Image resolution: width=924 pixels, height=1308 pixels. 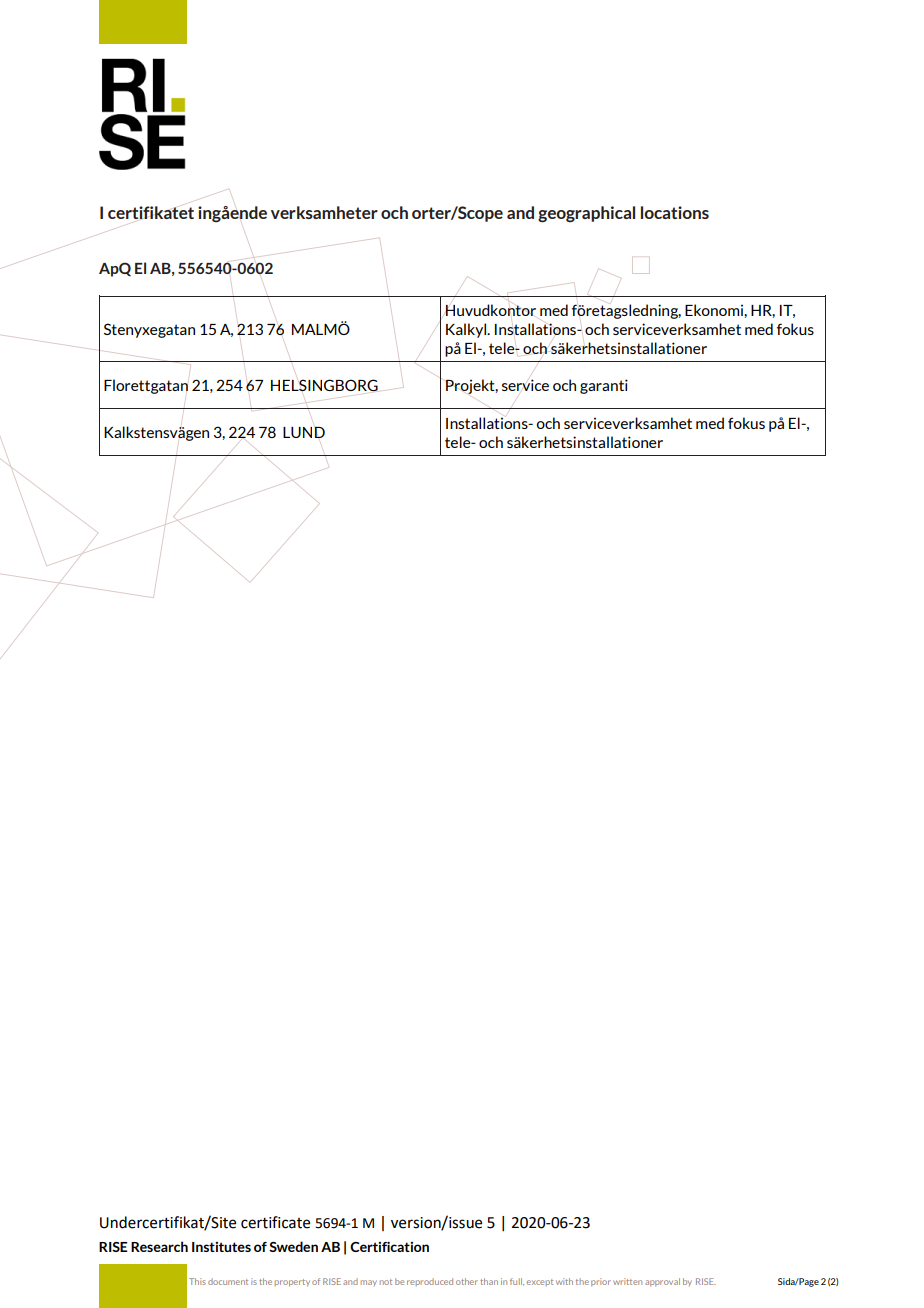 What do you see at coordinates (627, 1281) in the screenshot?
I see `written` at bounding box center [627, 1281].
